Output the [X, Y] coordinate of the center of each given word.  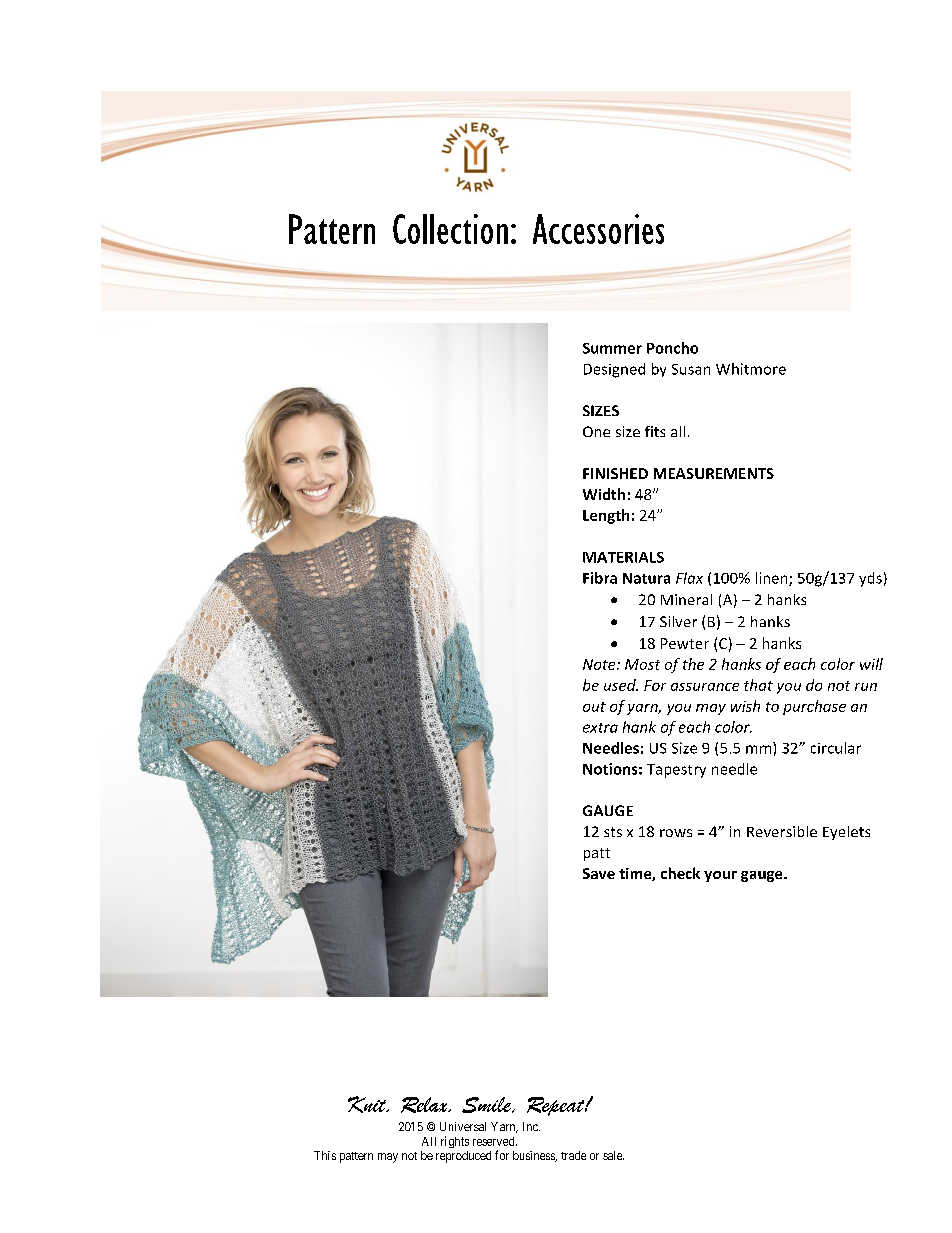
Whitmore [751, 369]
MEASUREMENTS [714, 473]
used [621, 685]
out [594, 707]
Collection [450, 229]
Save [599, 873]
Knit [368, 1104]
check [680, 873]
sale [613, 1155]
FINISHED [615, 473]
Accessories [598, 229]
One [596, 431]
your [720, 876]
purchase [814, 707]
